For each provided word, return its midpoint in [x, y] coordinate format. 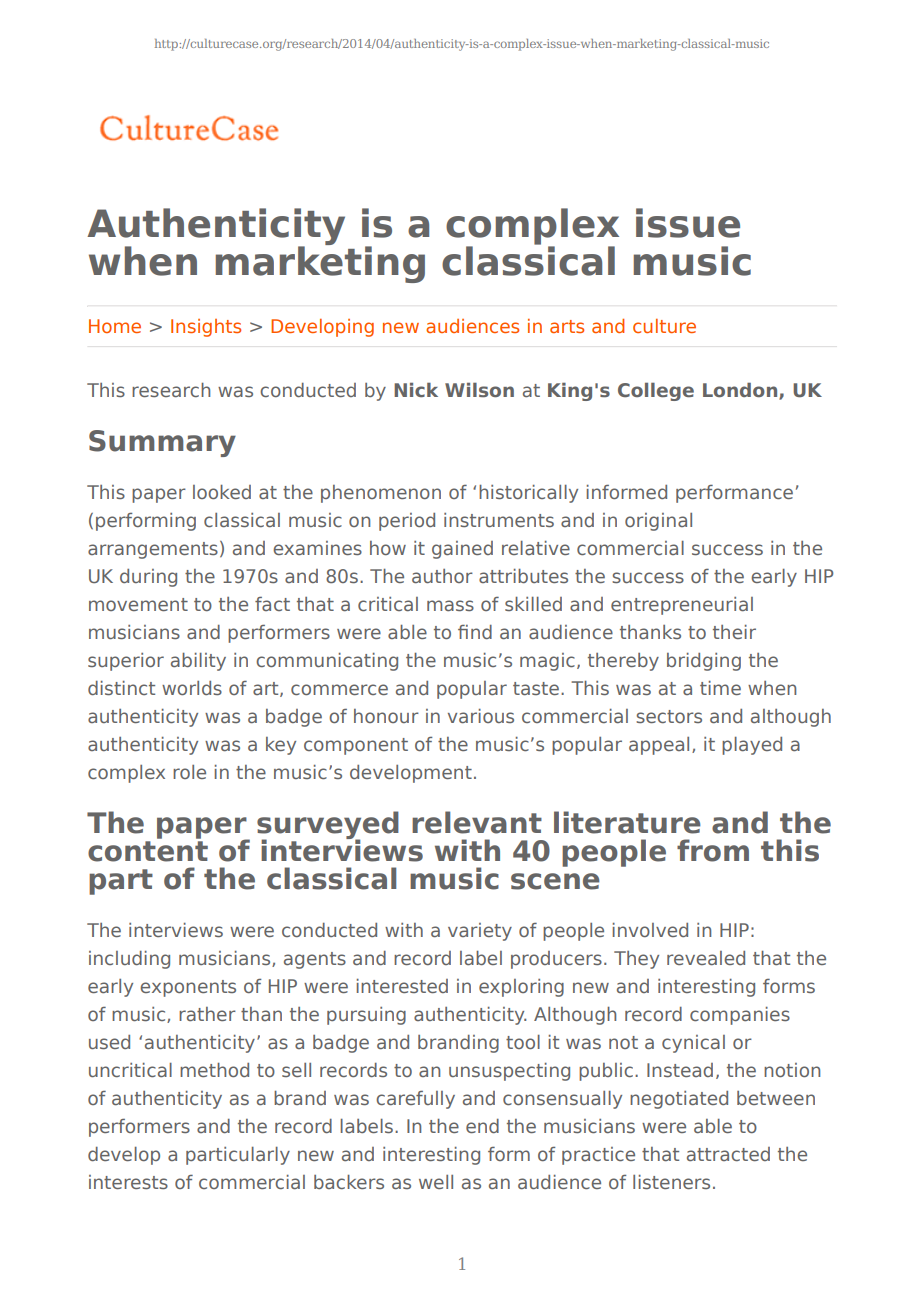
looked [222, 492]
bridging [704, 662]
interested [402, 986]
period [407, 522]
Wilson [479, 390]
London [741, 390]
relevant [477, 822]
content [148, 851]
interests [128, 1182]
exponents [188, 988]
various [481, 716]
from [713, 850]
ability [198, 662]
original [658, 522]
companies [740, 1016]
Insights [206, 328]
